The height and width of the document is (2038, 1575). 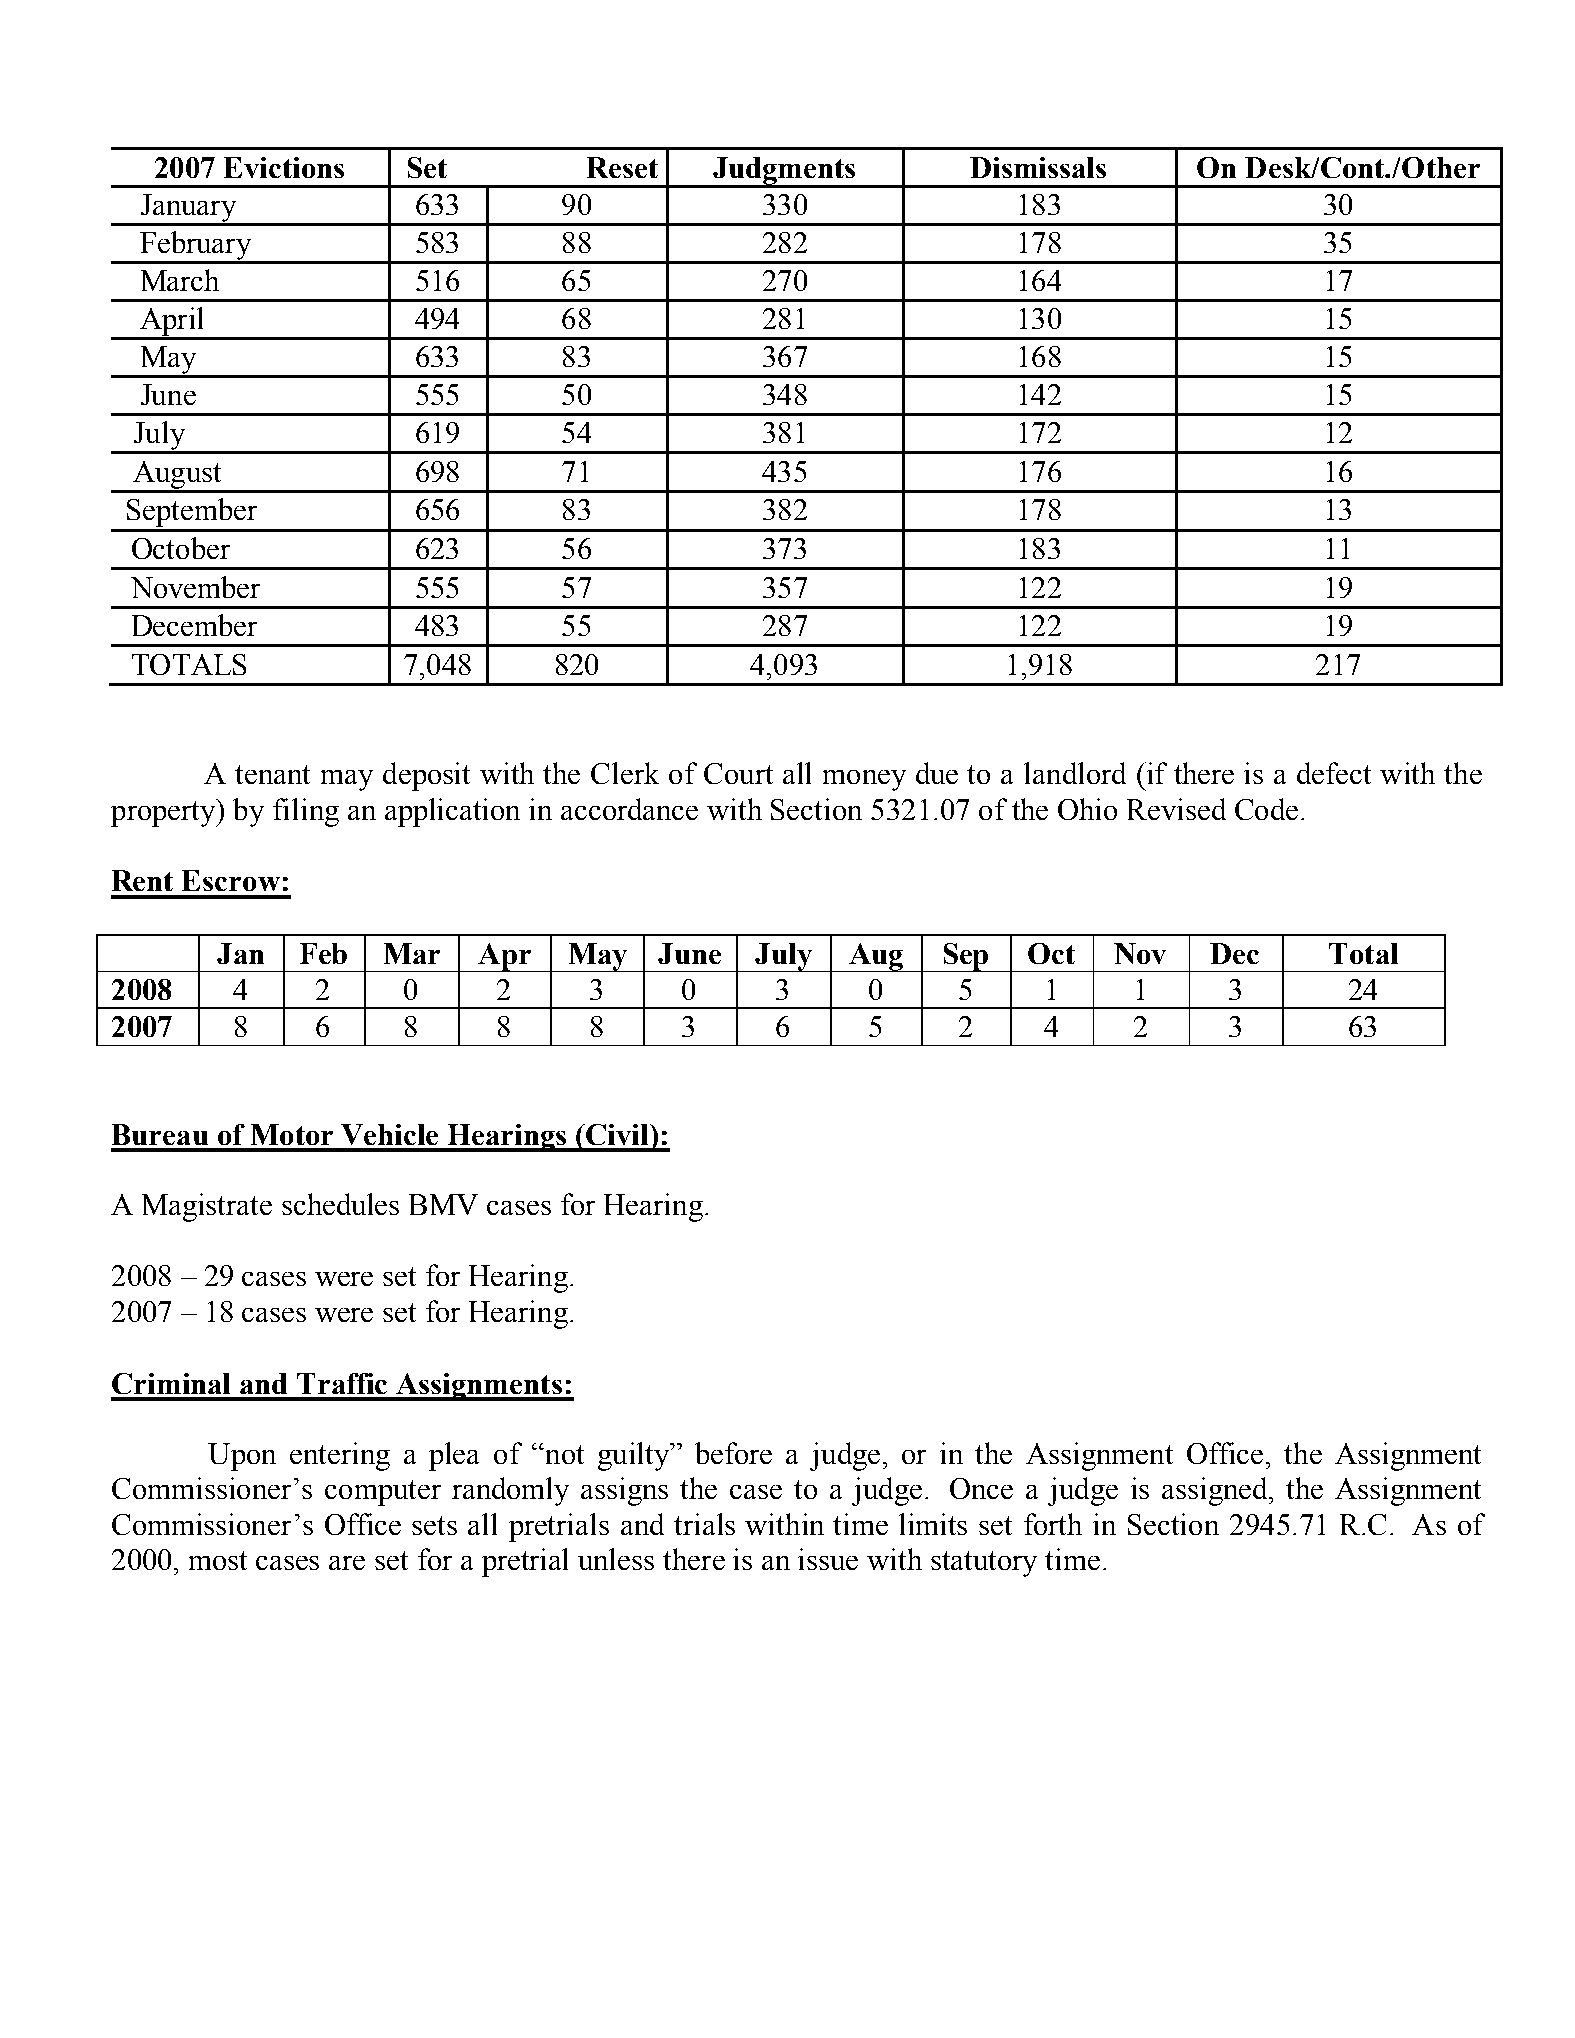 What do you see at coordinates (347, 1563) in the document?
I see `are` at bounding box center [347, 1563].
